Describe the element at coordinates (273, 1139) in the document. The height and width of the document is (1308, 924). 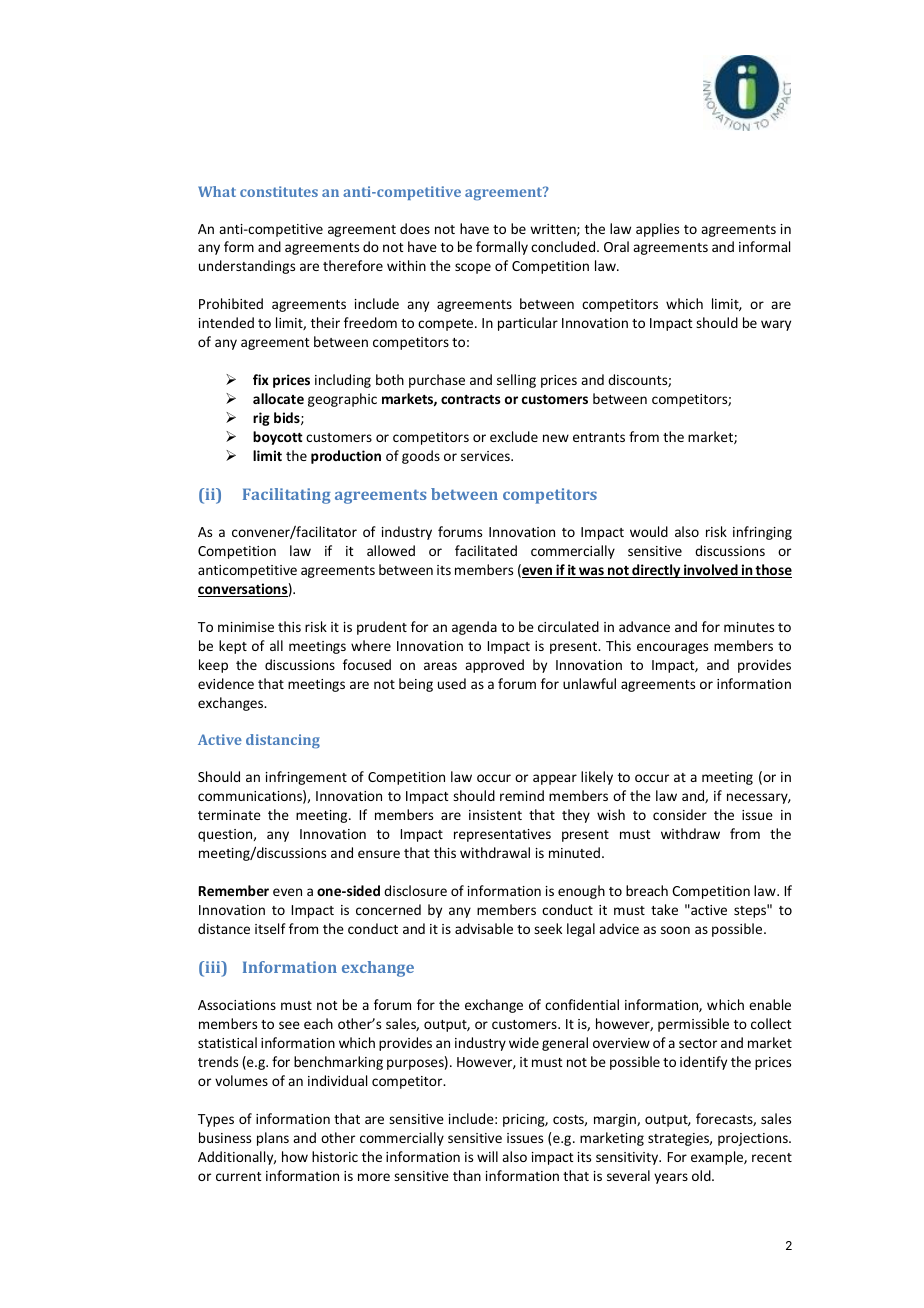
I see `plans` at that location.
